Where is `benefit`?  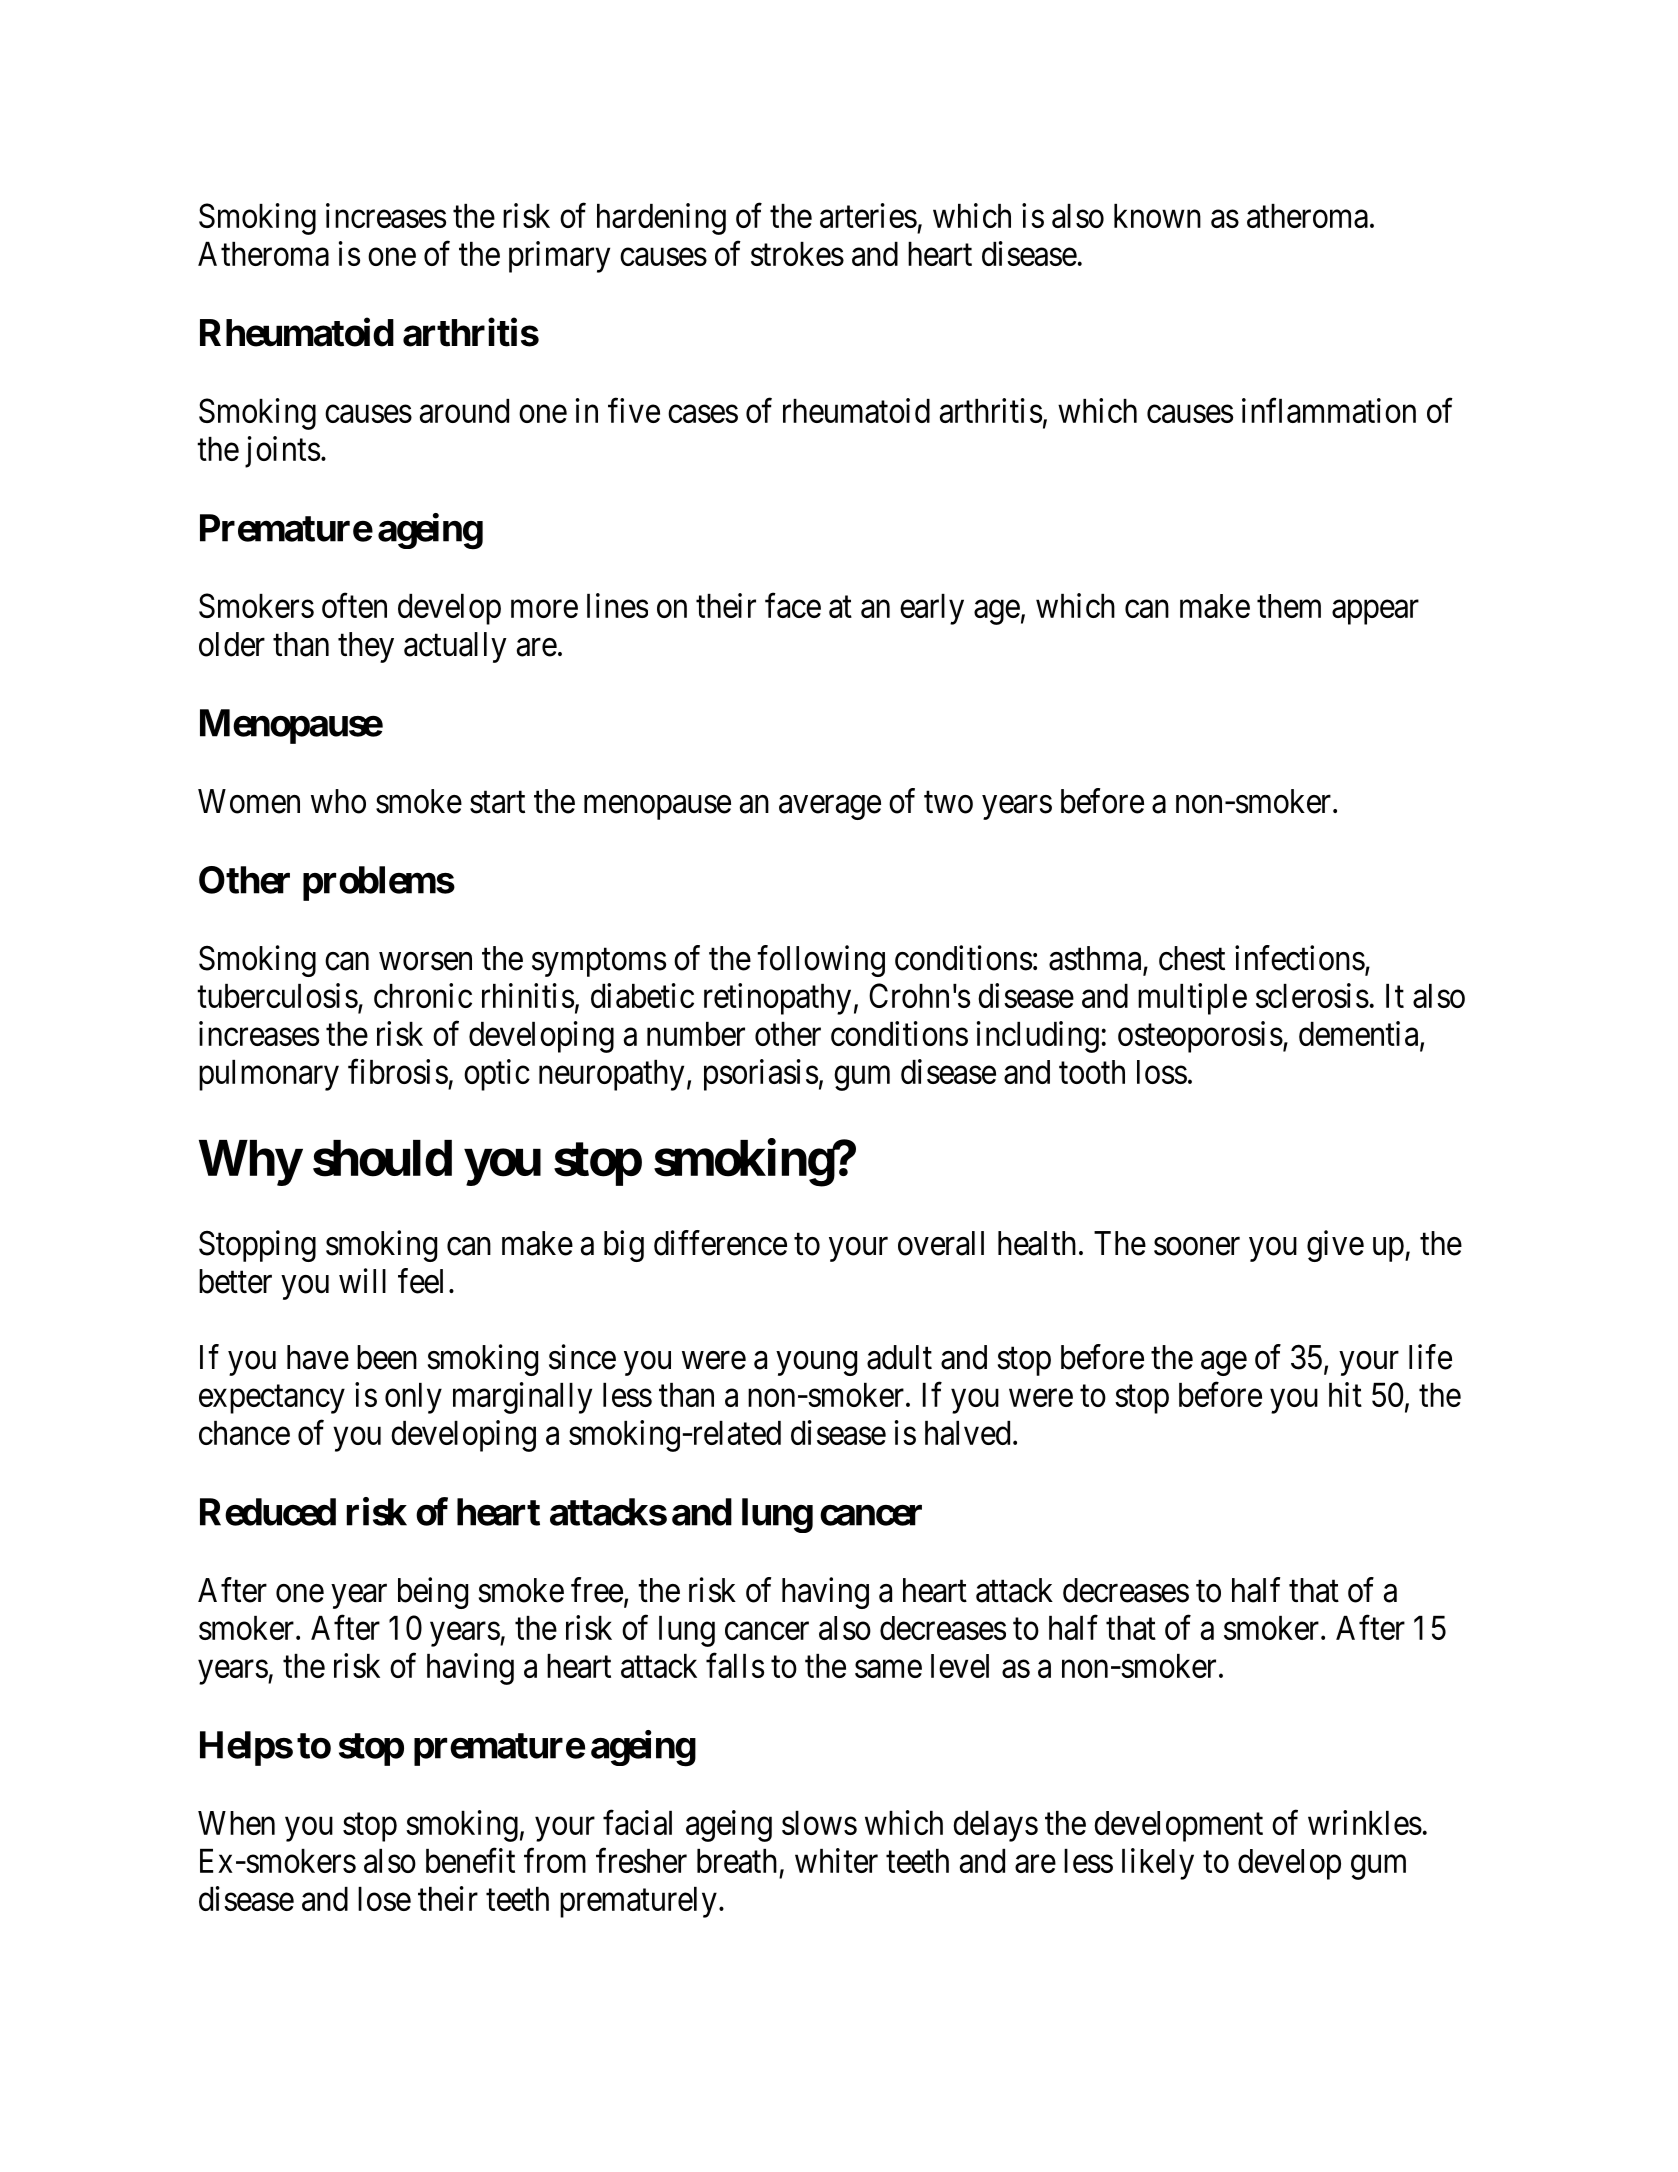
benefit is located at coordinates (470, 1860).
